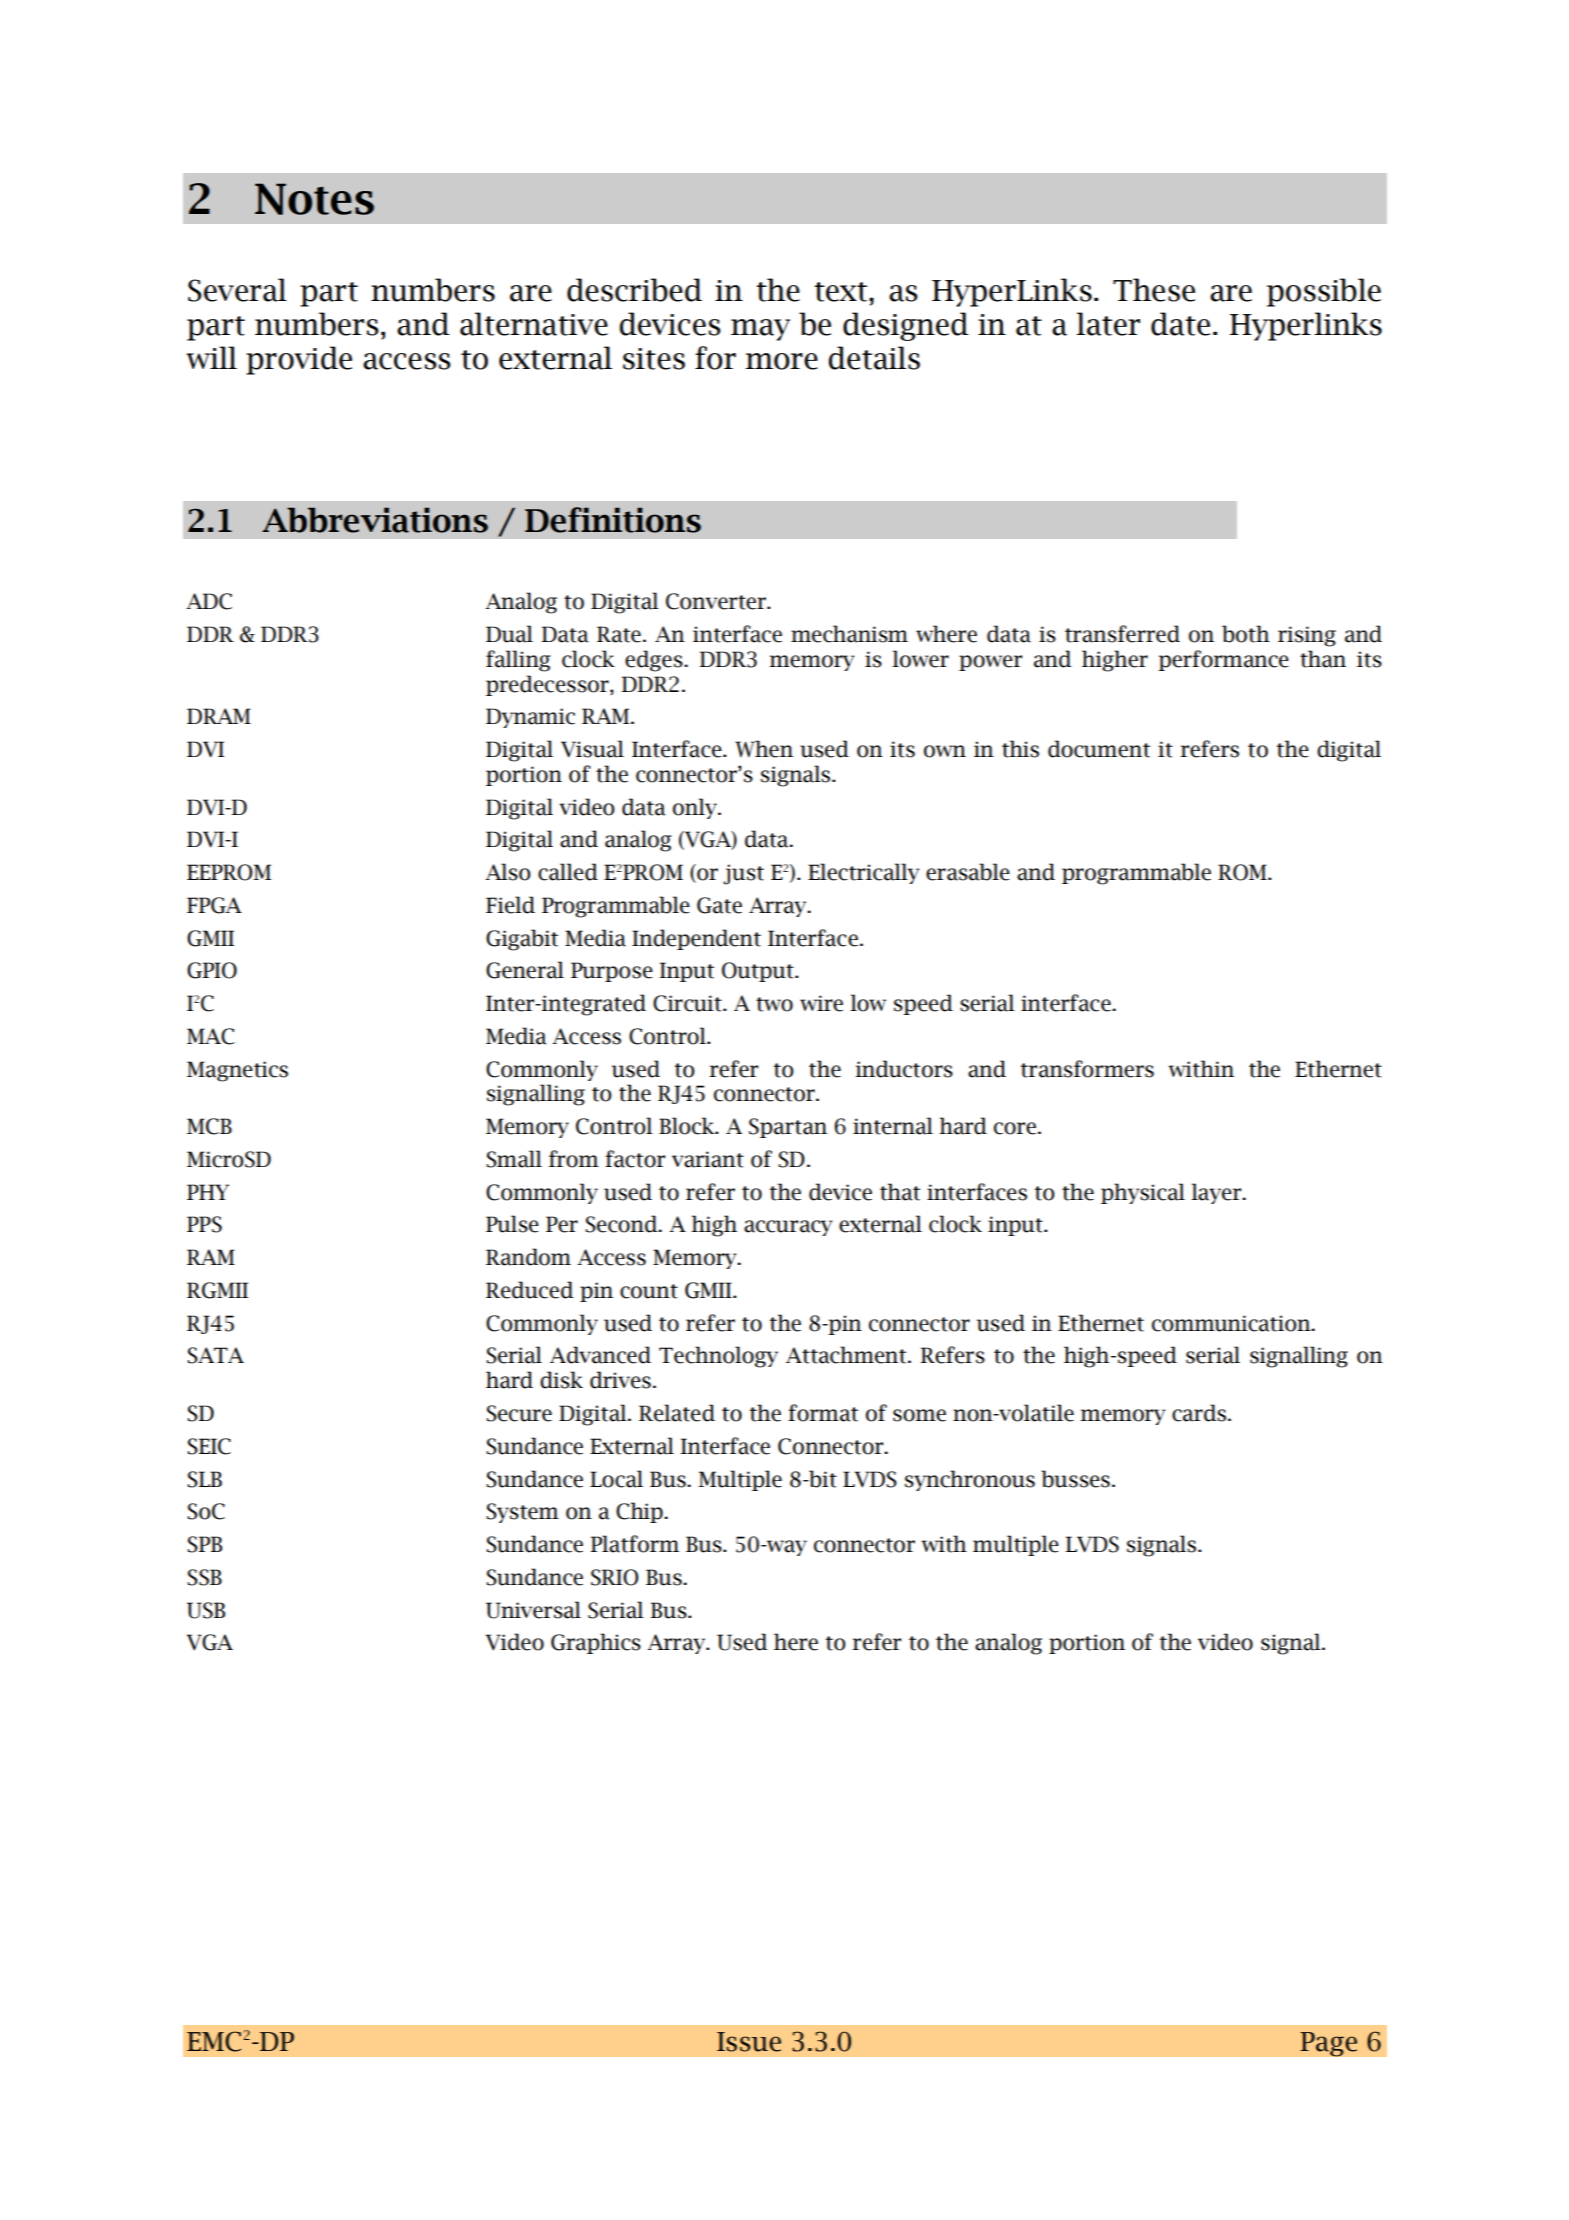 The width and height of the image is (1569, 2220). What do you see at coordinates (749, 2042) in the image?
I see `Issue` at bounding box center [749, 2042].
